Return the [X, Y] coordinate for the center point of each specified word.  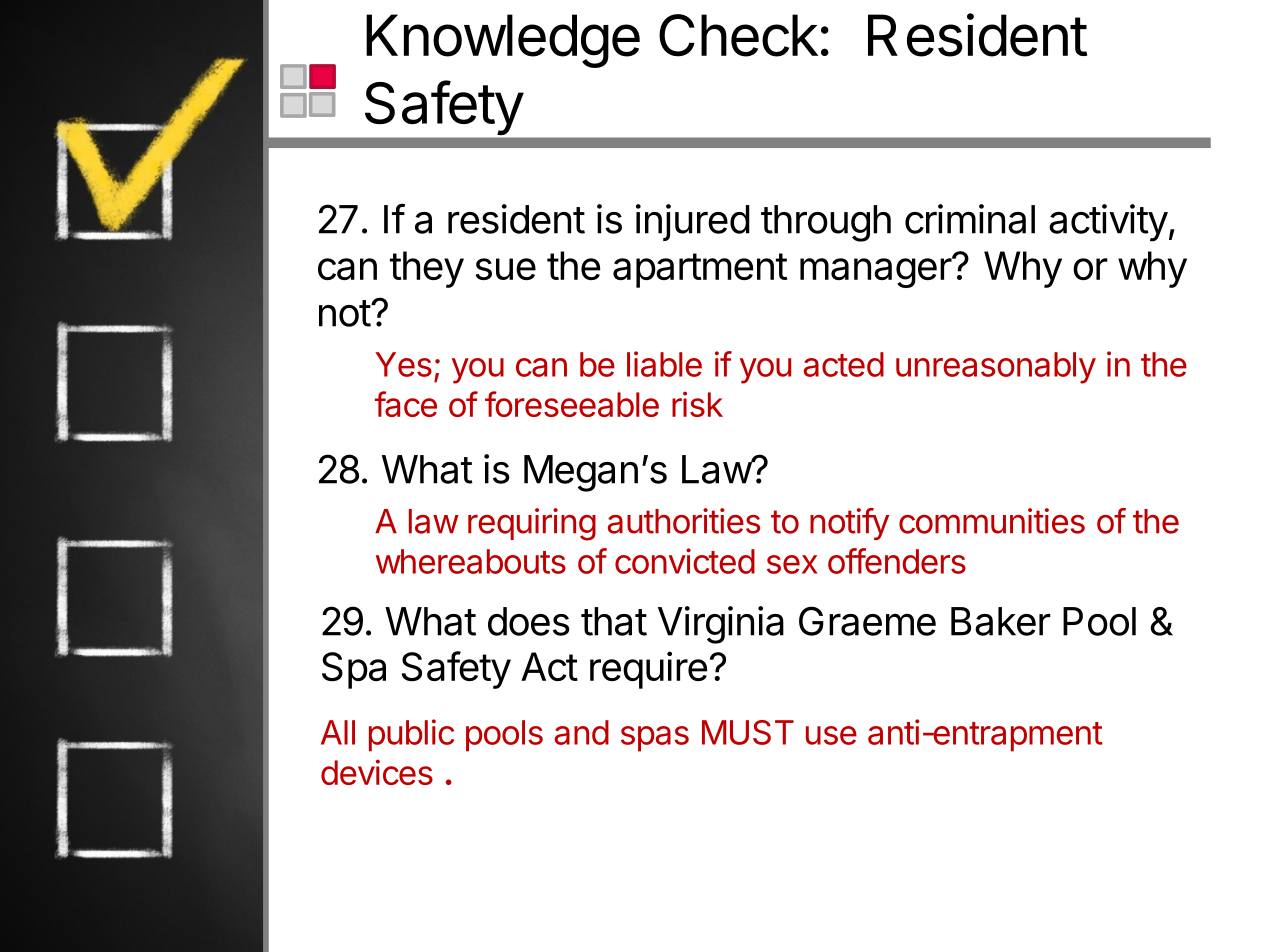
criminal [970, 219]
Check [738, 35]
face [406, 404]
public [411, 735]
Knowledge [503, 41]
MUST [748, 732]
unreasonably [996, 368]
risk [697, 404]
